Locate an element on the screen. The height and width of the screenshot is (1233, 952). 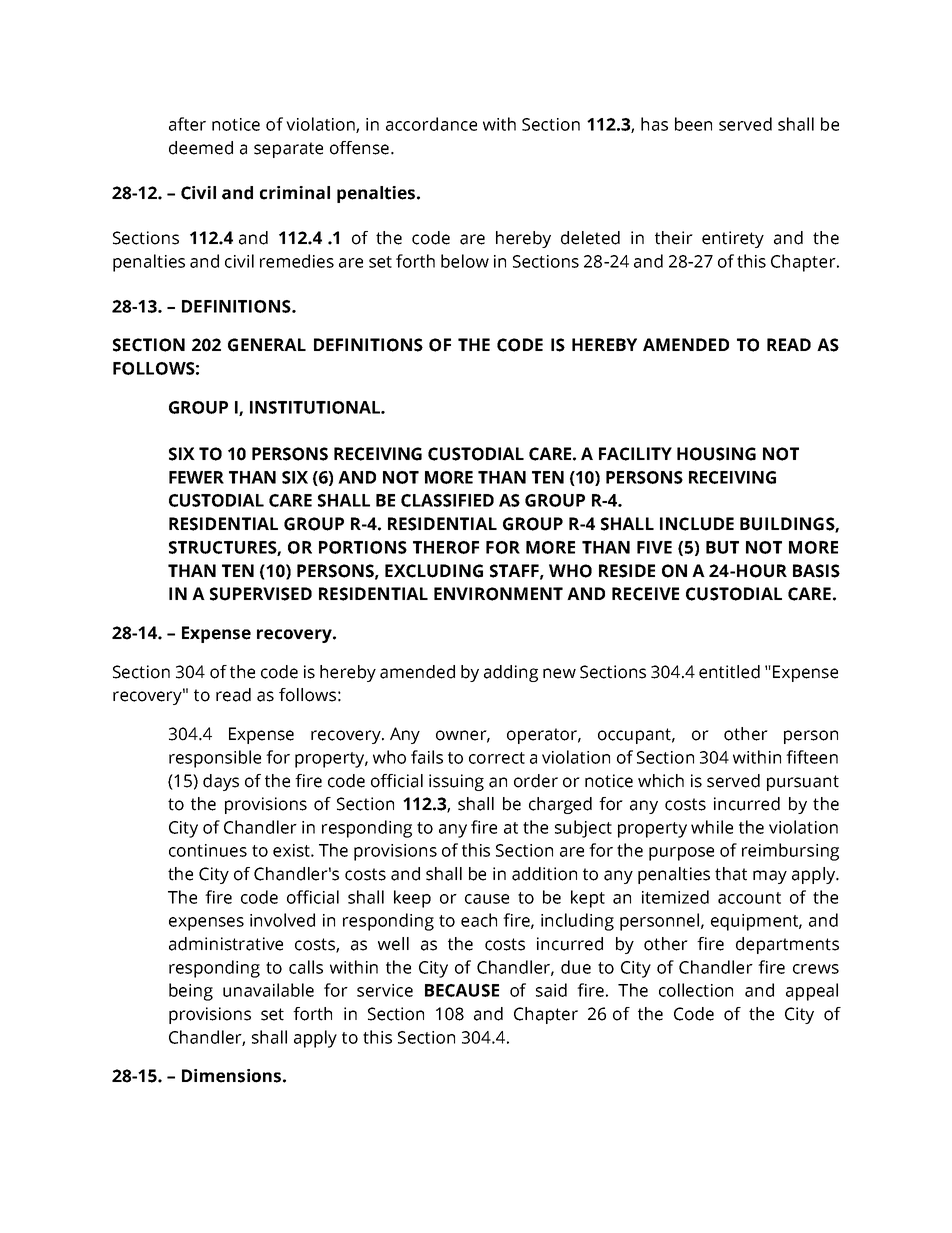
been is located at coordinates (693, 124).
